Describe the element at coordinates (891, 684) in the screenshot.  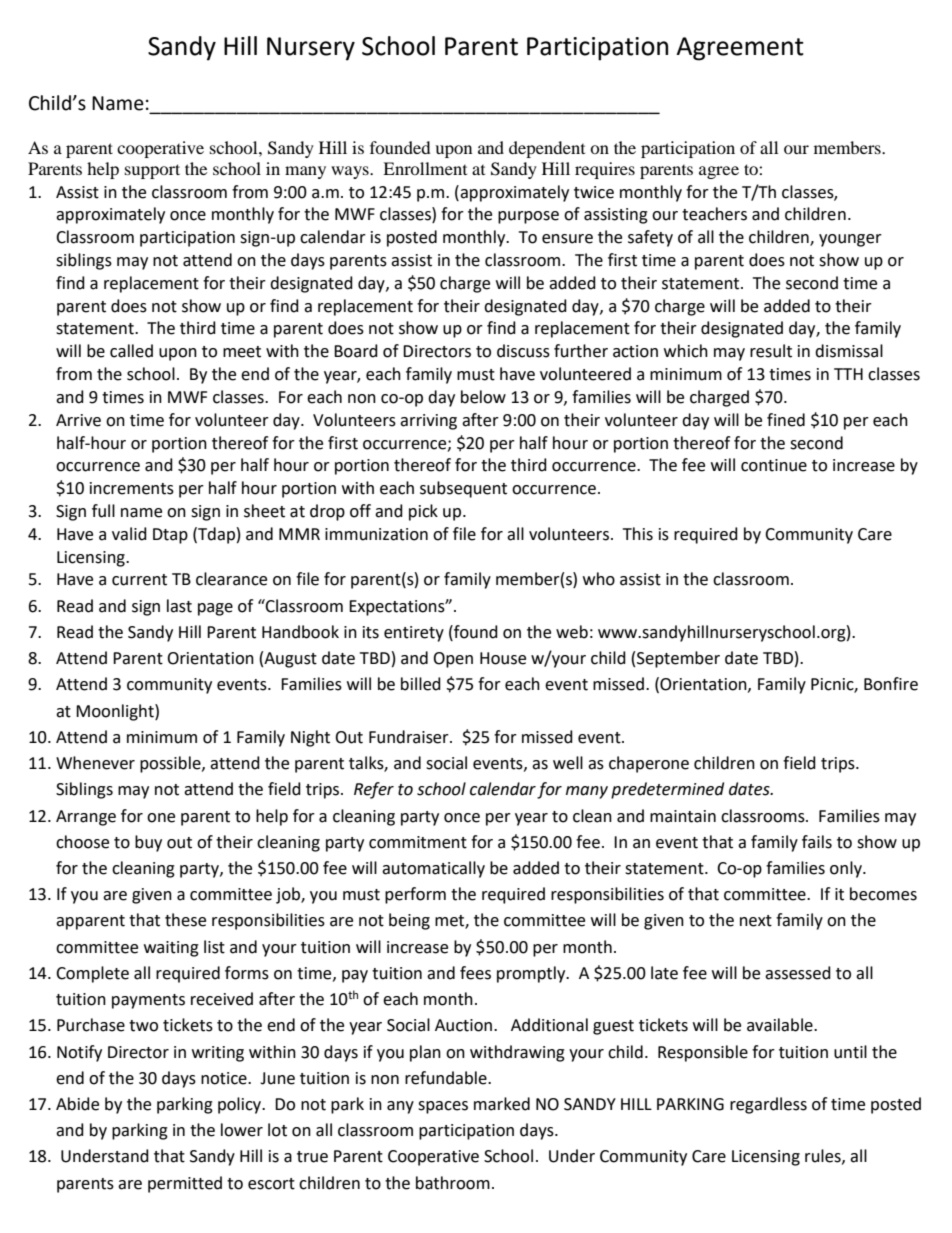
I see `Bonfire` at that location.
